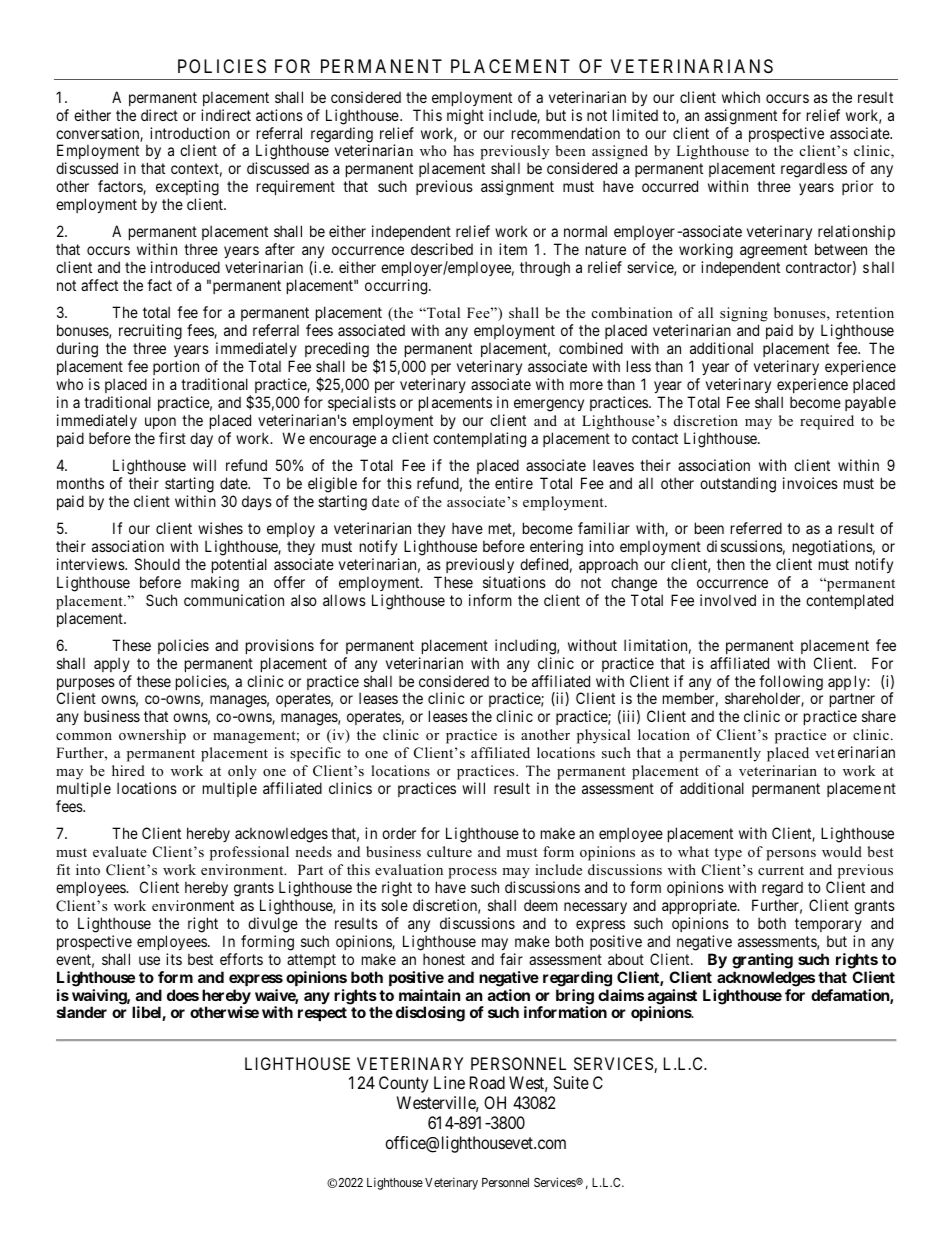  I want to click on evaluate, so click(120, 851).
